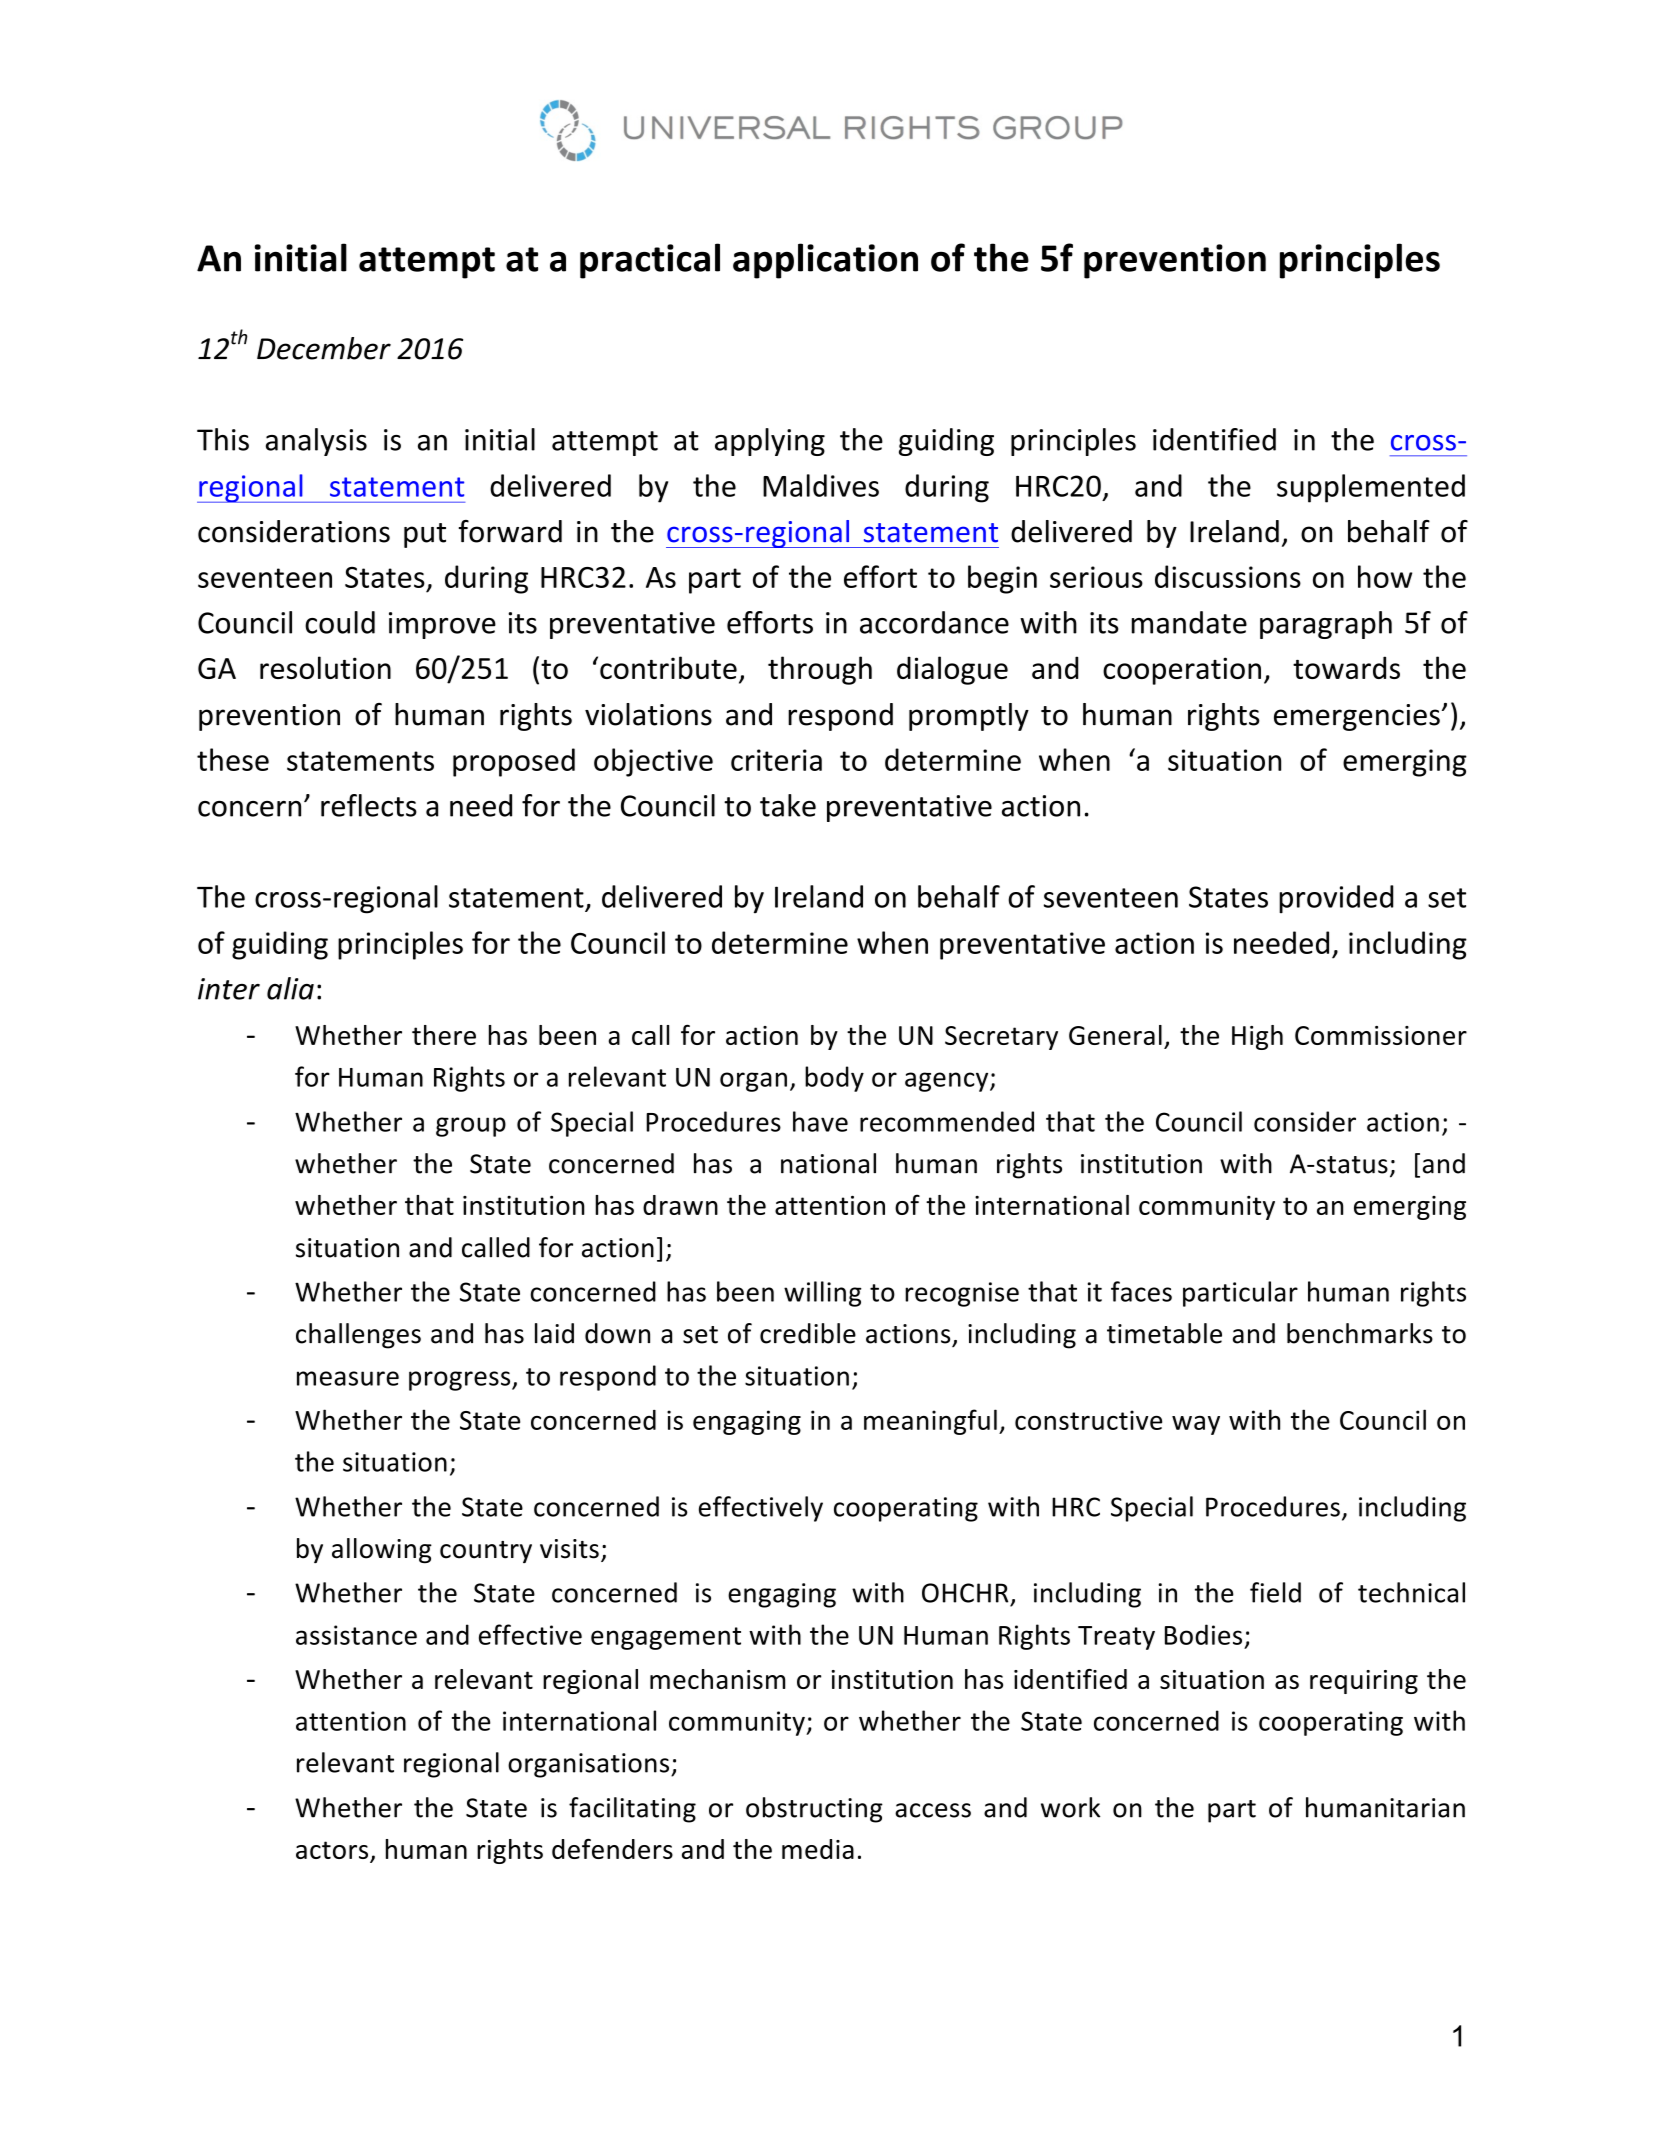 This image has width=1661, height=2149. I want to click on obstructing, so click(814, 1810).
